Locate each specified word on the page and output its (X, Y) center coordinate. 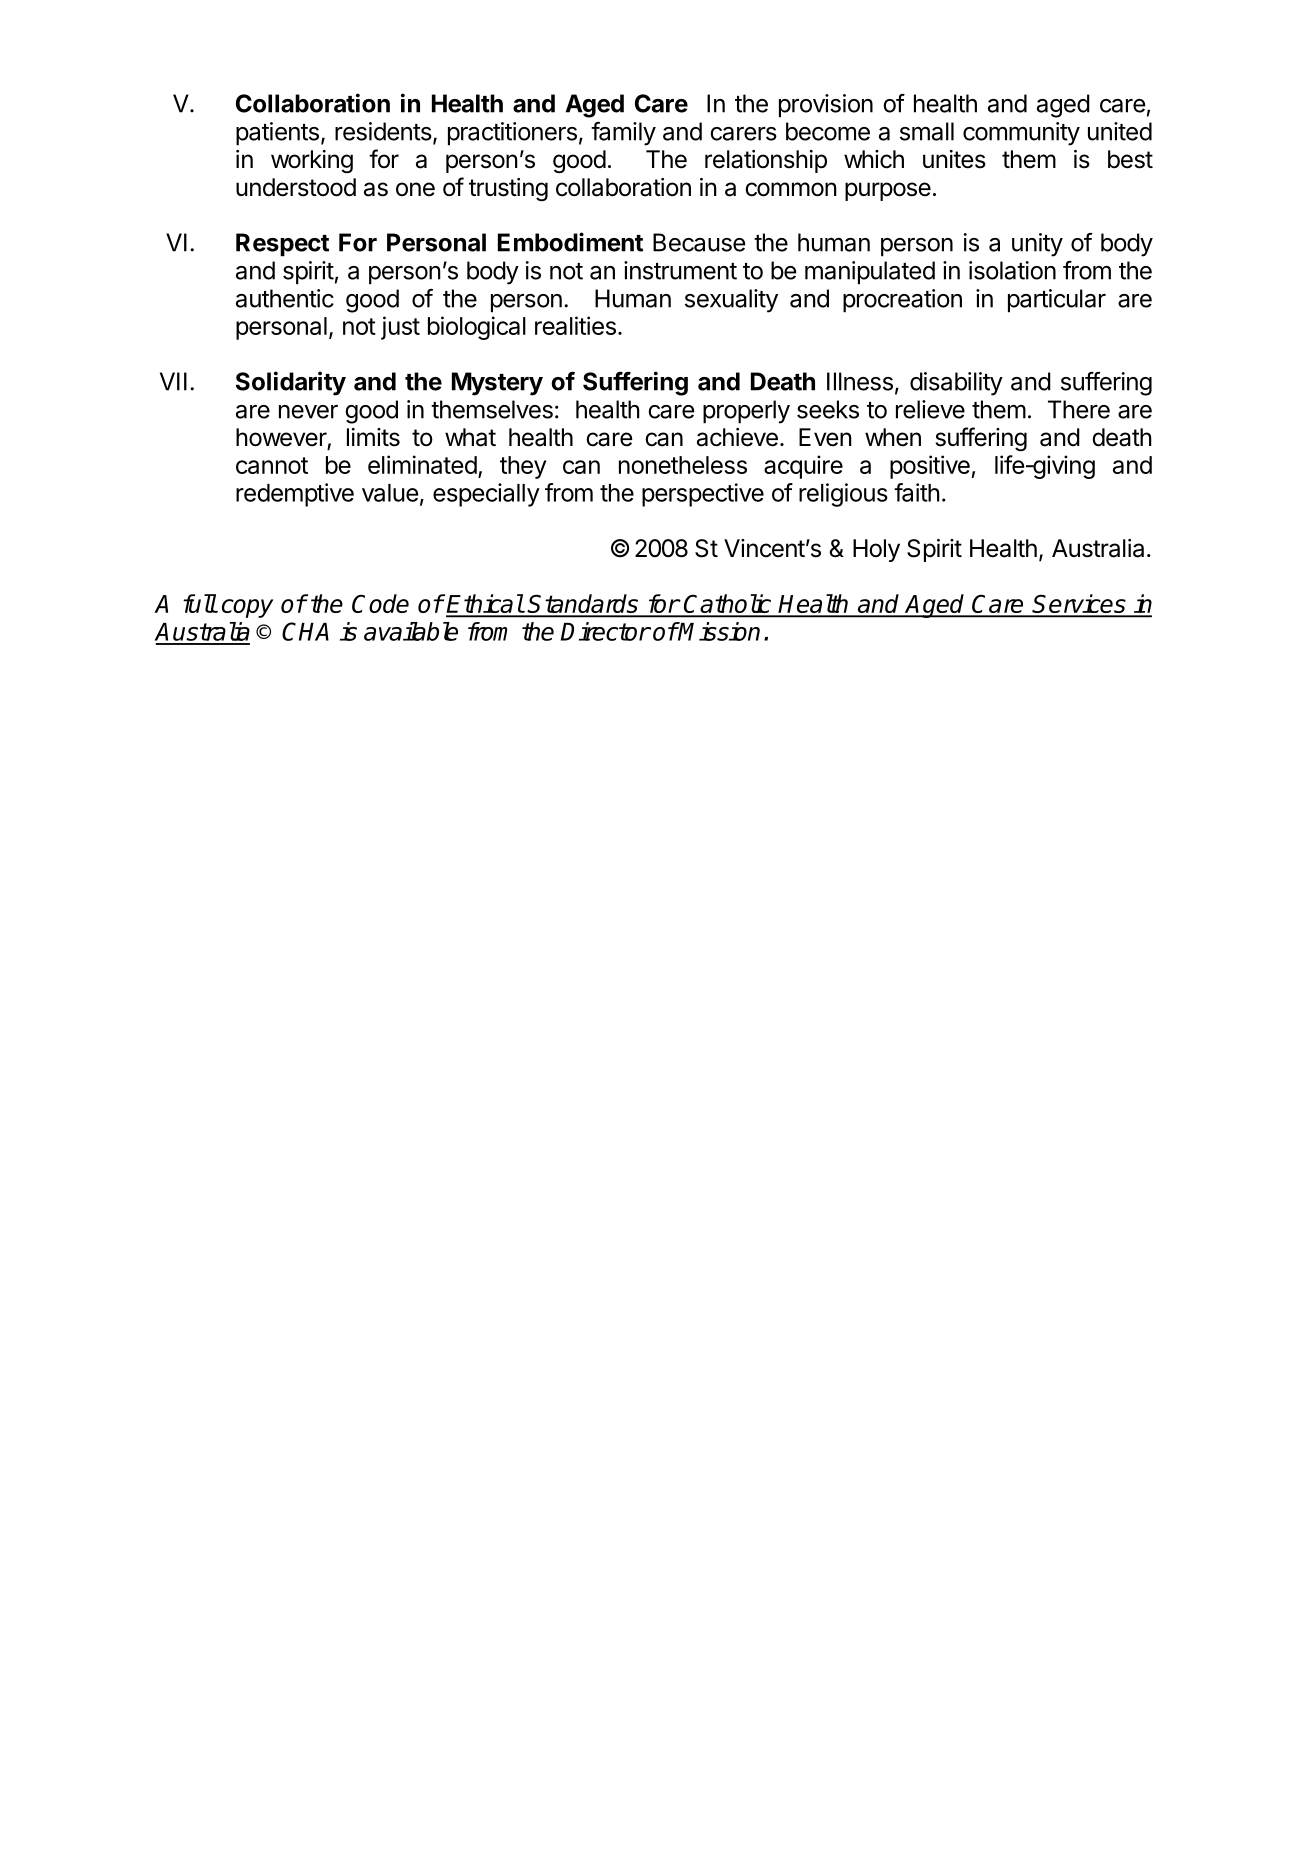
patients (277, 134)
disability (956, 384)
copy (247, 608)
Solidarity (291, 383)
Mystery (497, 384)
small (927, 131)
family (623, 134)
